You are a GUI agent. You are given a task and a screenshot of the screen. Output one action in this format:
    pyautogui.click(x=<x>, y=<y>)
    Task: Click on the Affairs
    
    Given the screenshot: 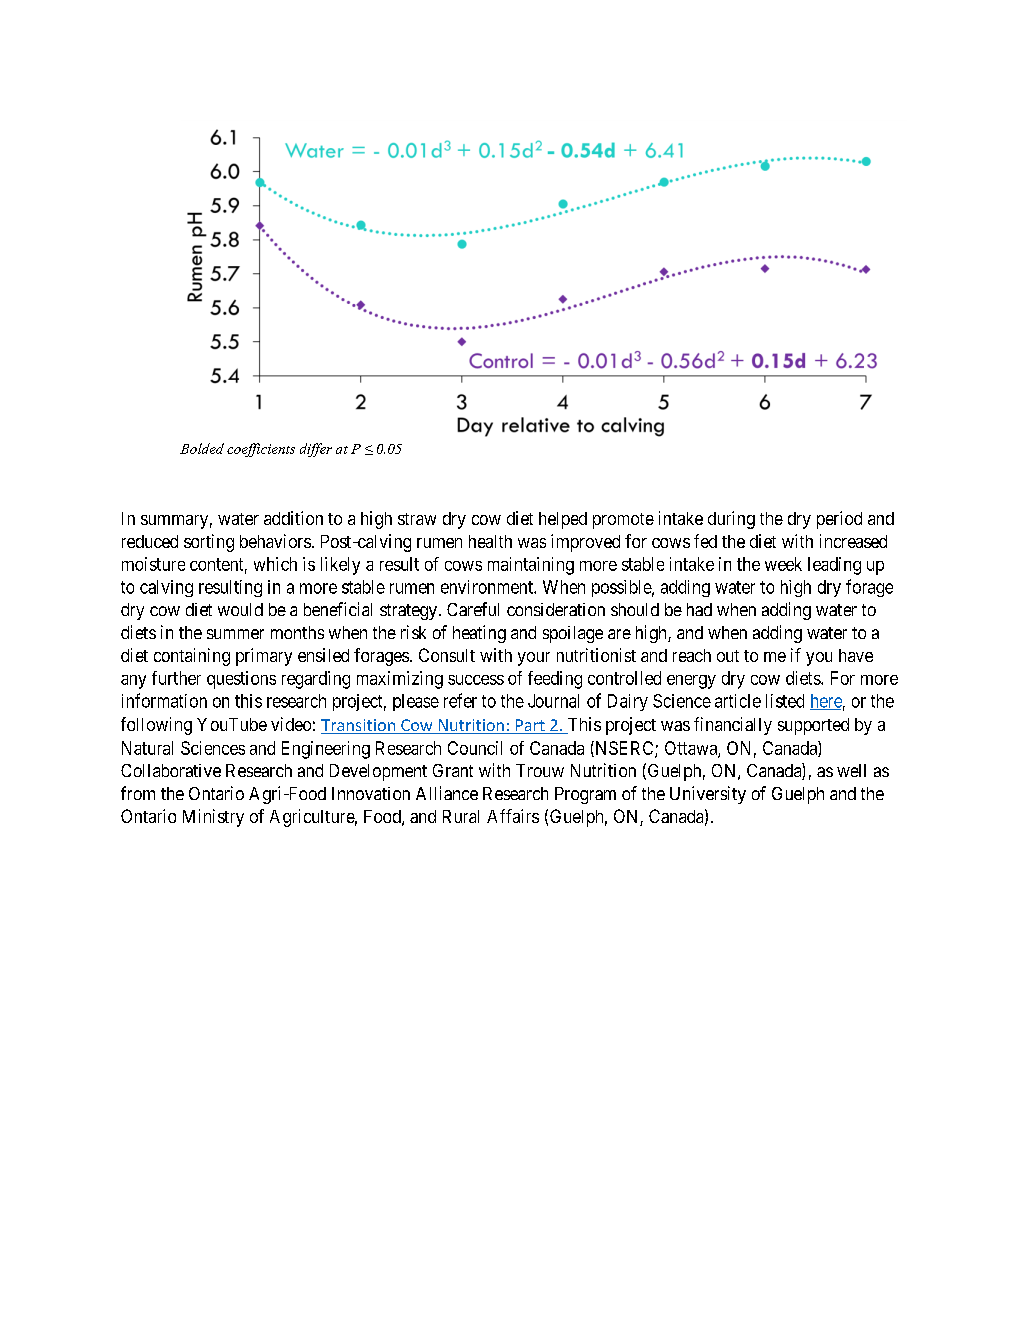 What is the action you would take?
    pyautogui.click(x=513, y=816)
